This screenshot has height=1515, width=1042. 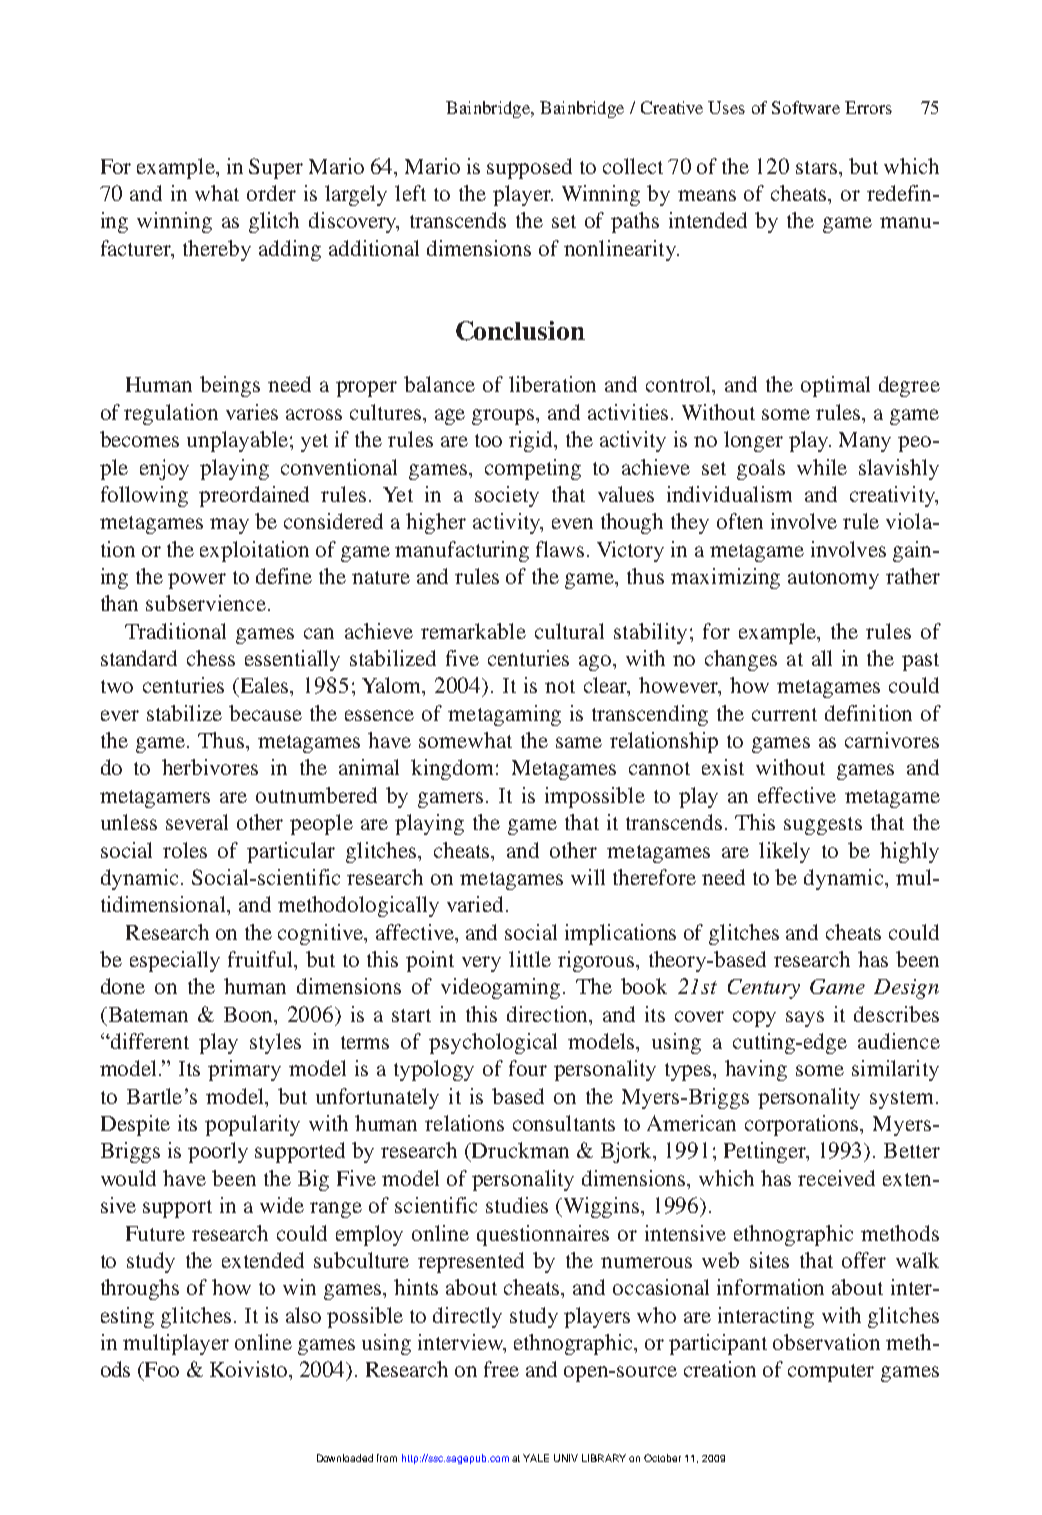 I want to click on Super, so click(x=276, y=168).
